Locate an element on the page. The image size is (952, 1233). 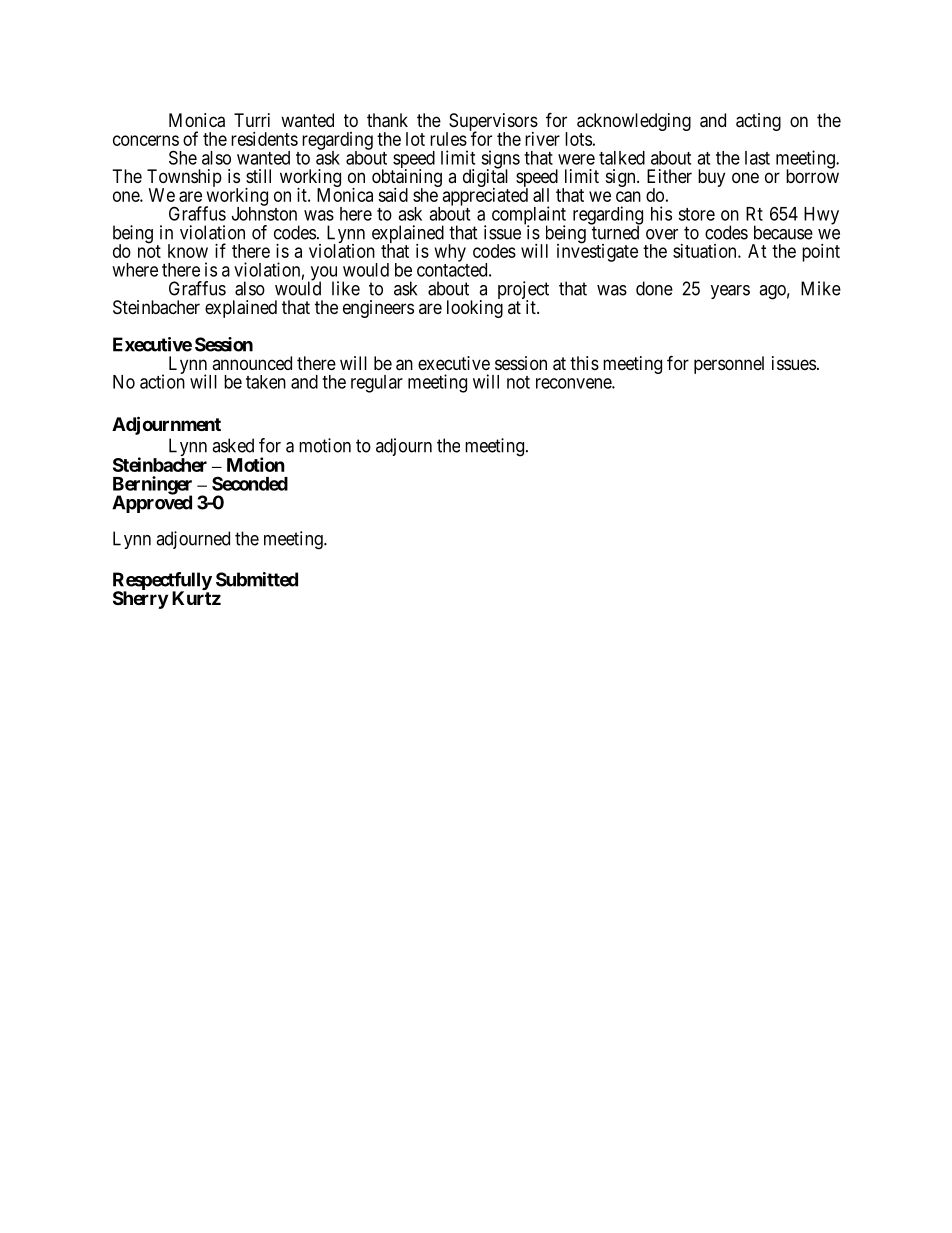
personnel is located at coordinates (729, 365).
